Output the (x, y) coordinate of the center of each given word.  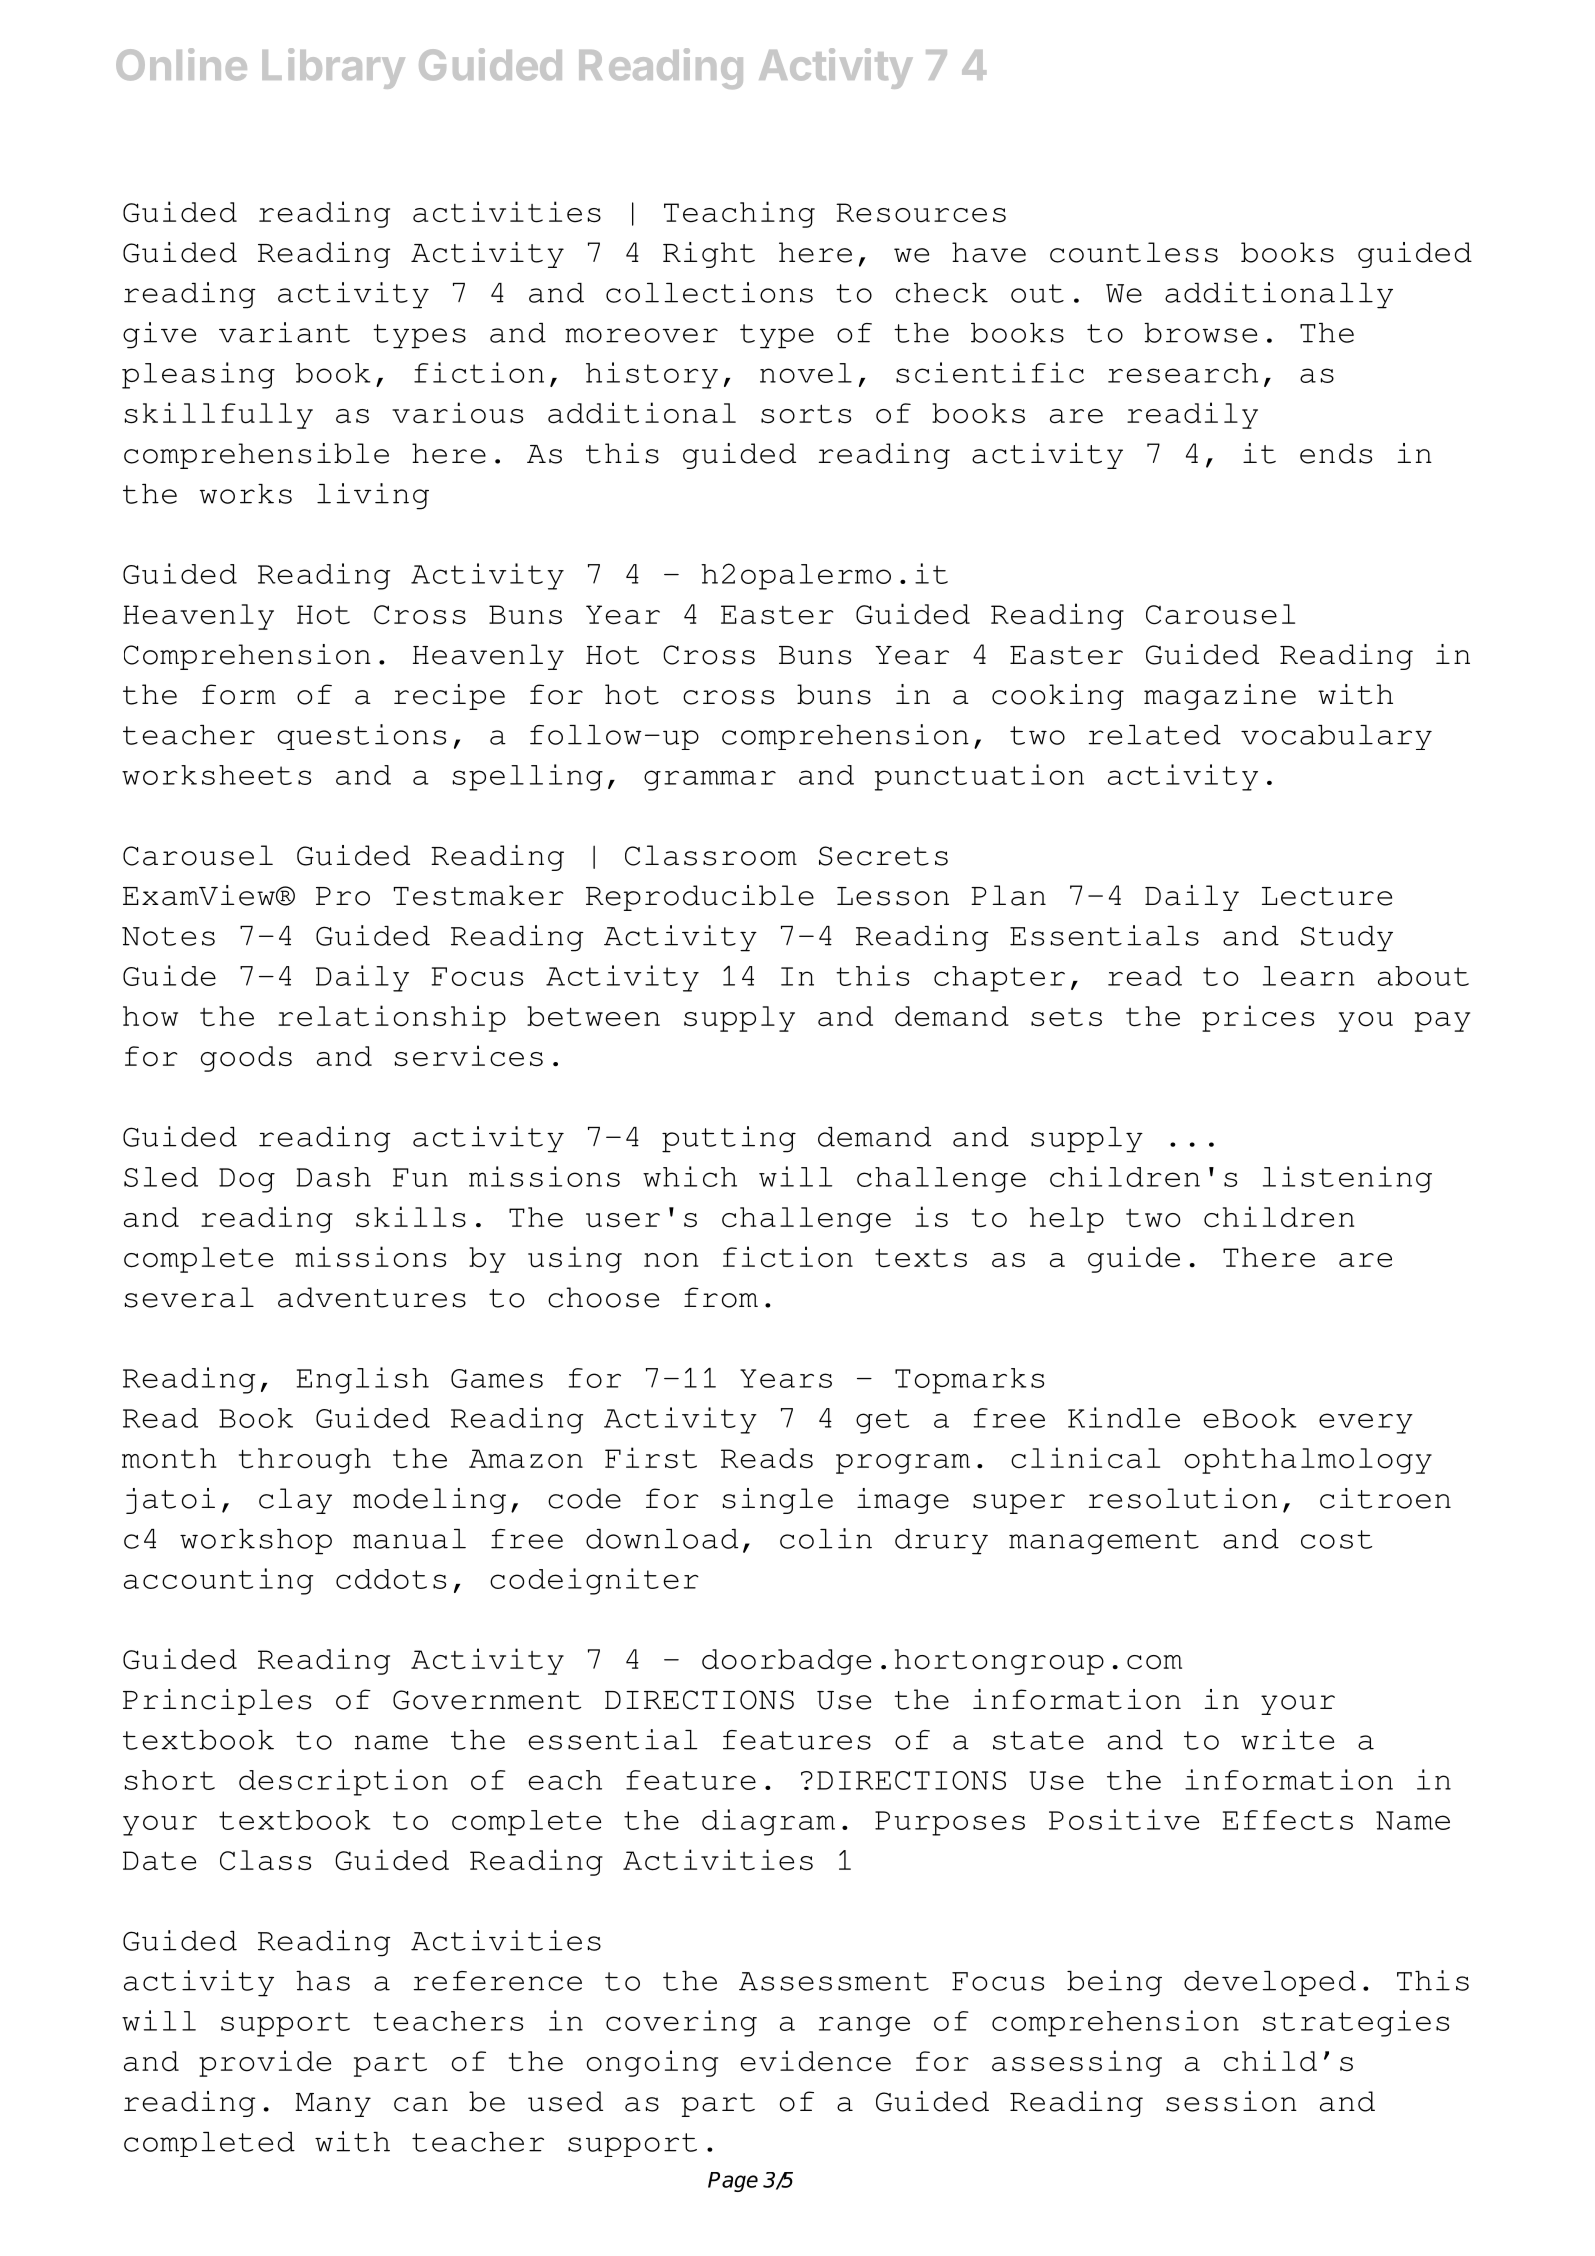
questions (362, 737)
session (1231, 2101)
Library (333, 68)
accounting (218, 1581)
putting (729, 1139)
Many (333, 2105)
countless (1134, 252)
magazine (1220, 697)
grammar (710, 780)
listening (1347, 1179)
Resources (921, 213)
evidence (816, 2061)
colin (826, 1538)
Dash (334, 1177)
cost (1336, 1539)
